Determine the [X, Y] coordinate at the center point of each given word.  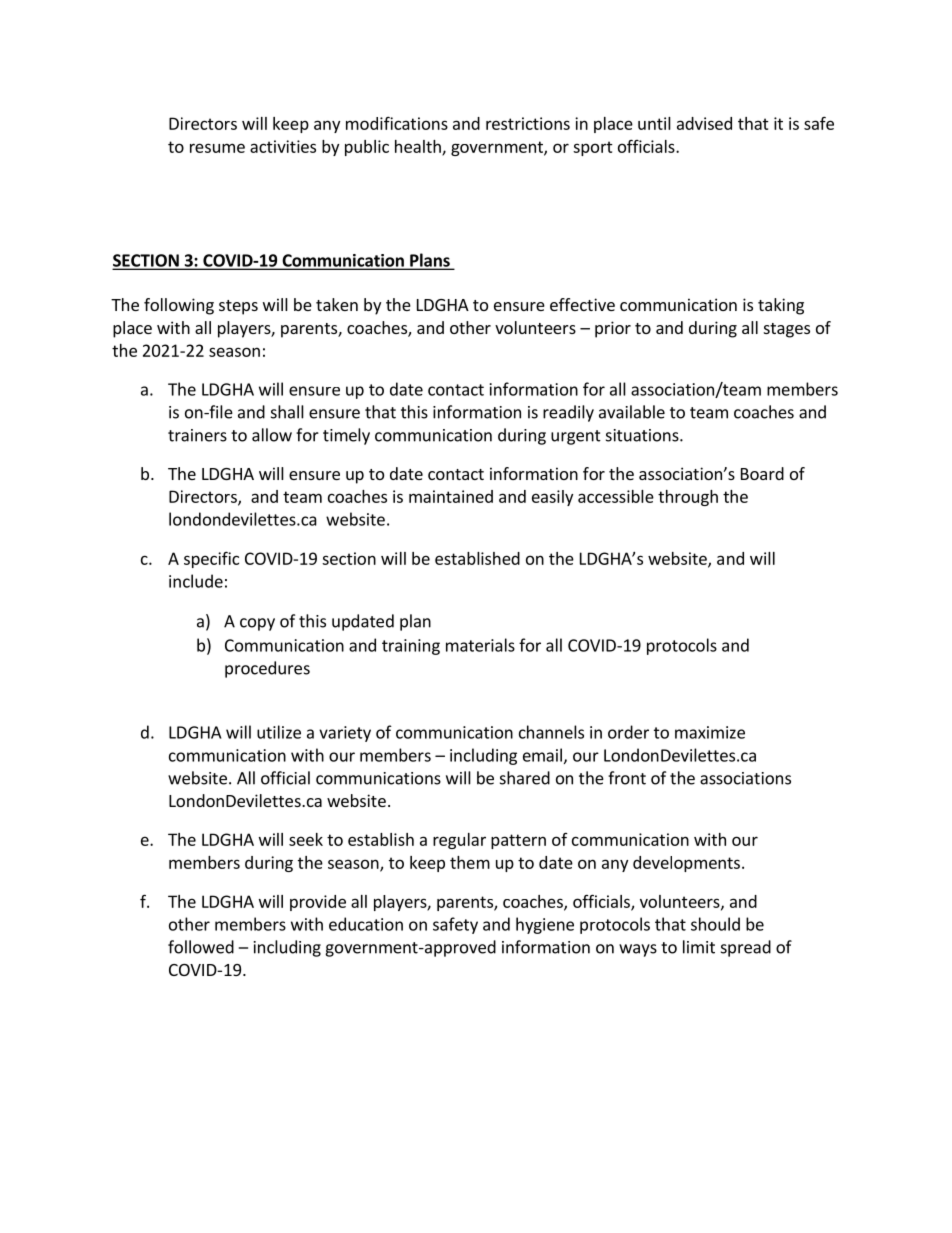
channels [551, 732]
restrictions [528, 123]
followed [201, 947]
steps [238, 307]
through [688, 498]
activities [283, 146]
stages [787, 330]
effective [582, 304]
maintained [451, 496]
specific [211, 559]
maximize [710, 732]
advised [704, 123]
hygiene [545, 925]
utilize [279, 732]
